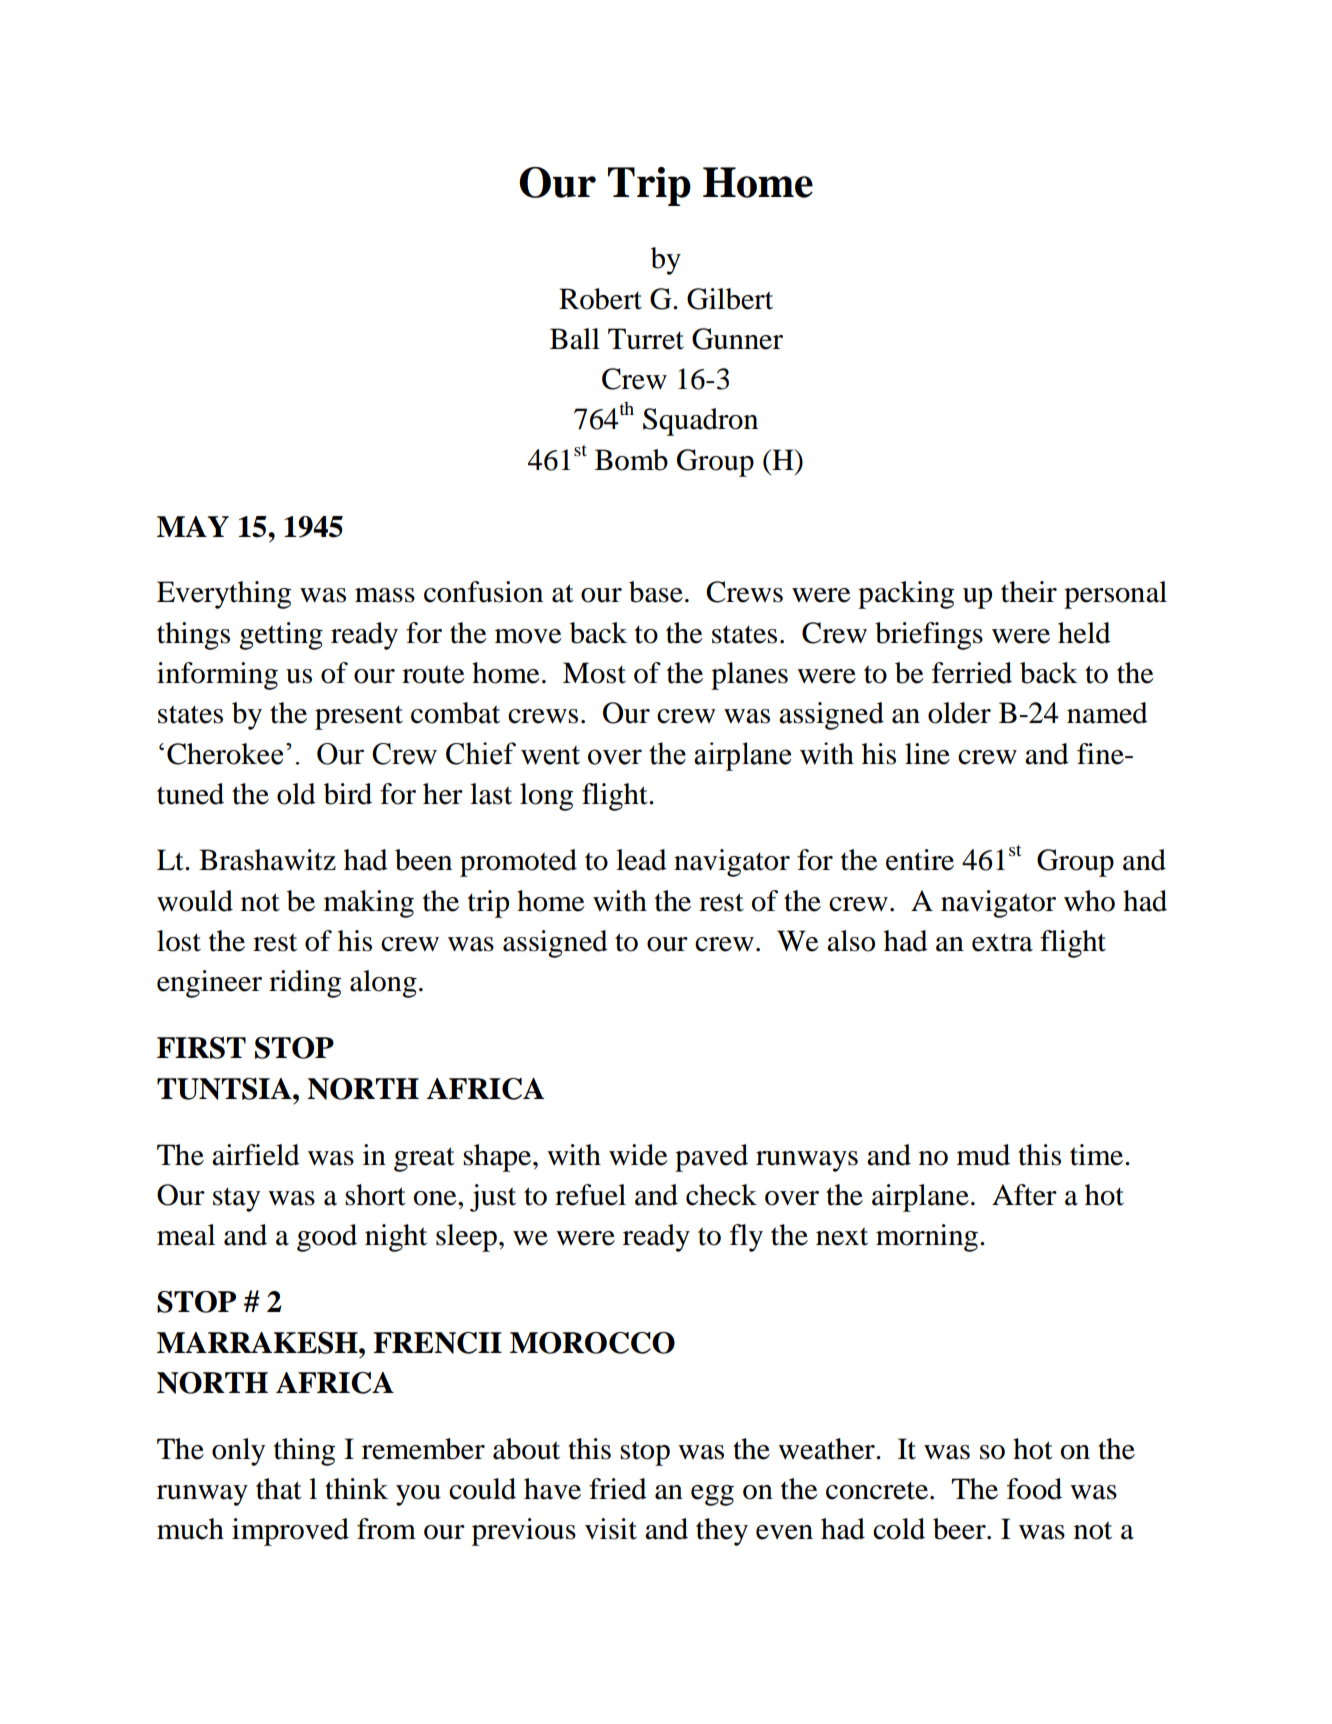  I want to click on Ball, so click(575, 339).
